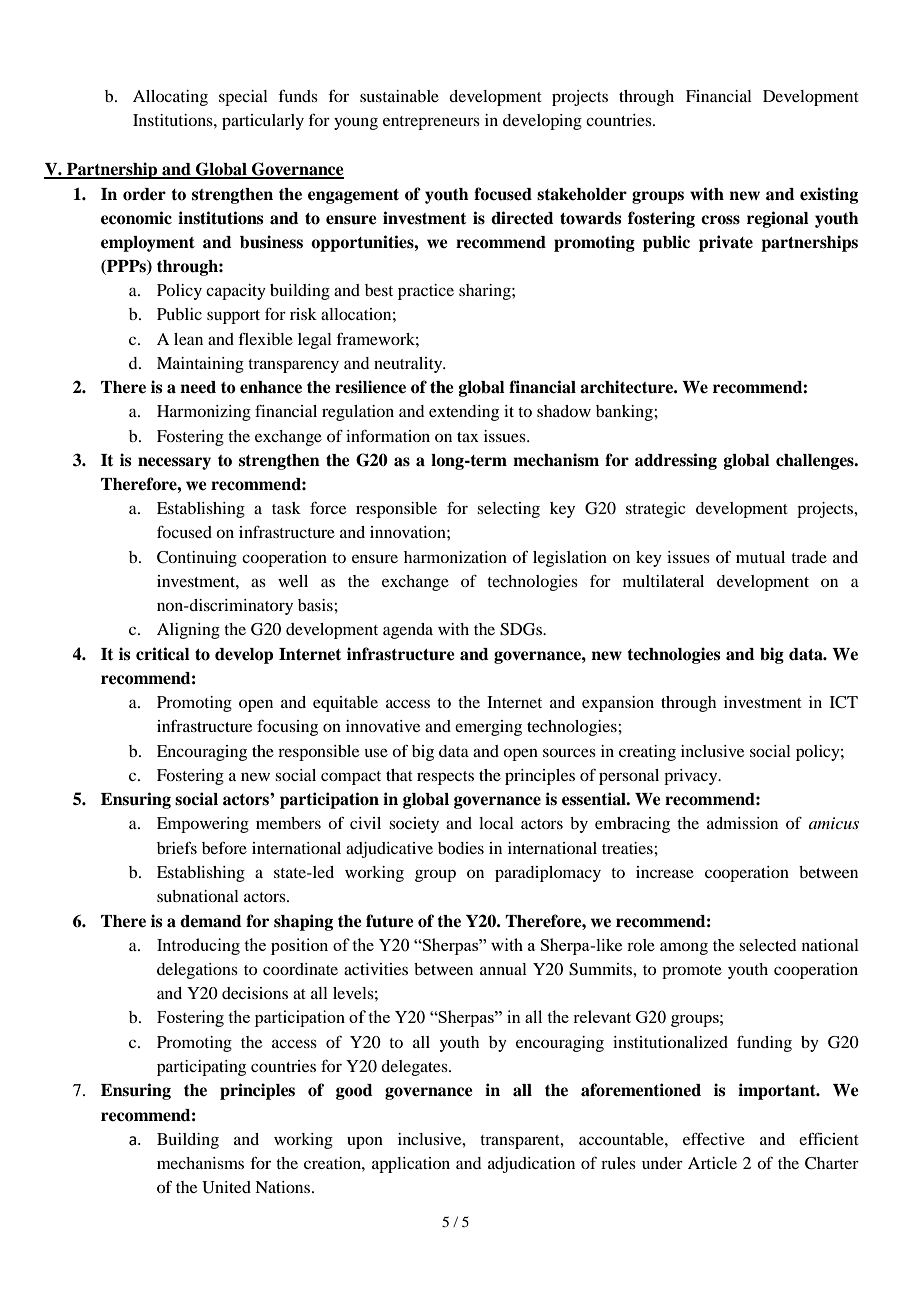 The image size is (924, 1308). I want to click on existing, so click(829, 195).
